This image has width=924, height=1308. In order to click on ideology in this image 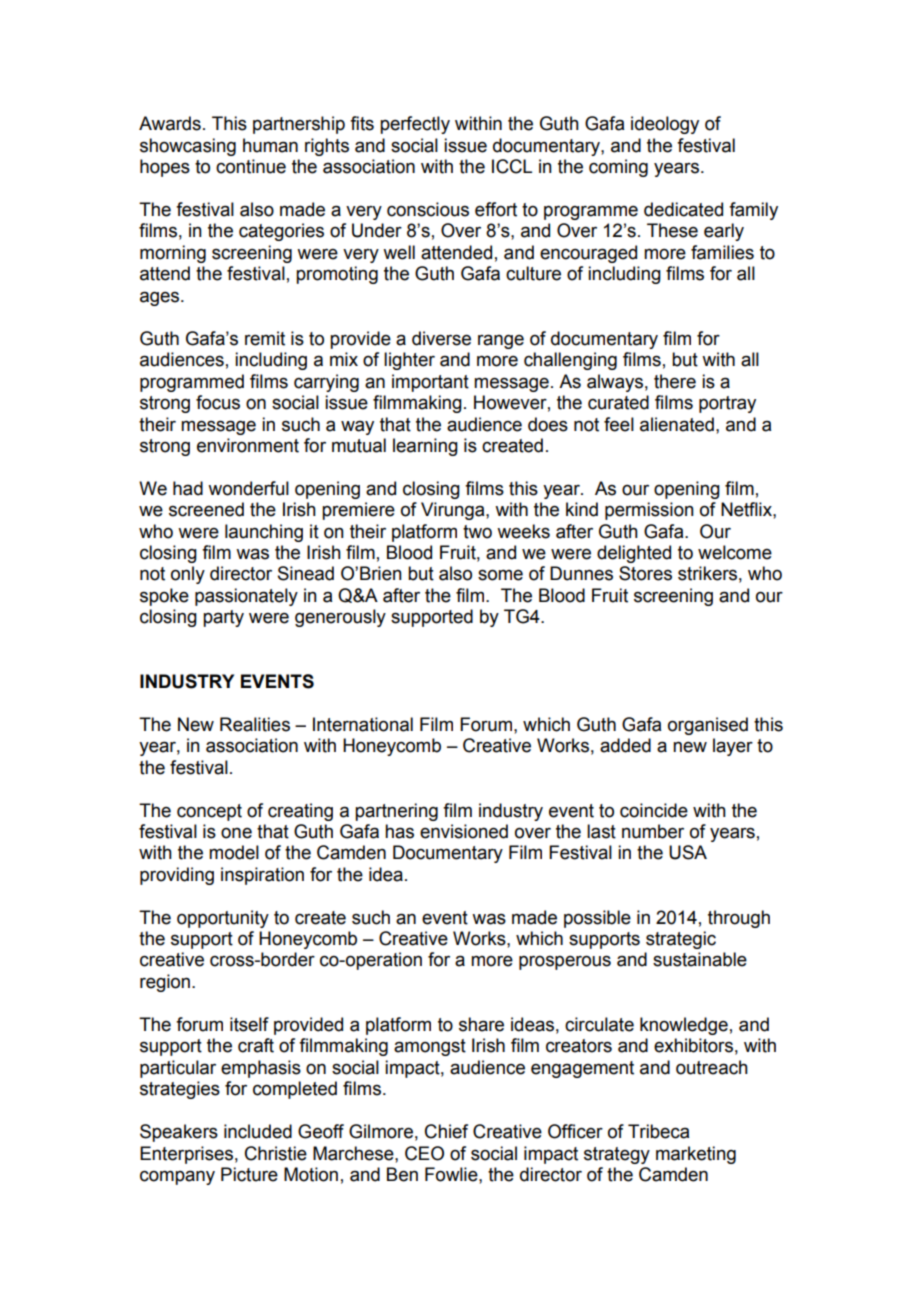, I will do `click(665, 125)`.
